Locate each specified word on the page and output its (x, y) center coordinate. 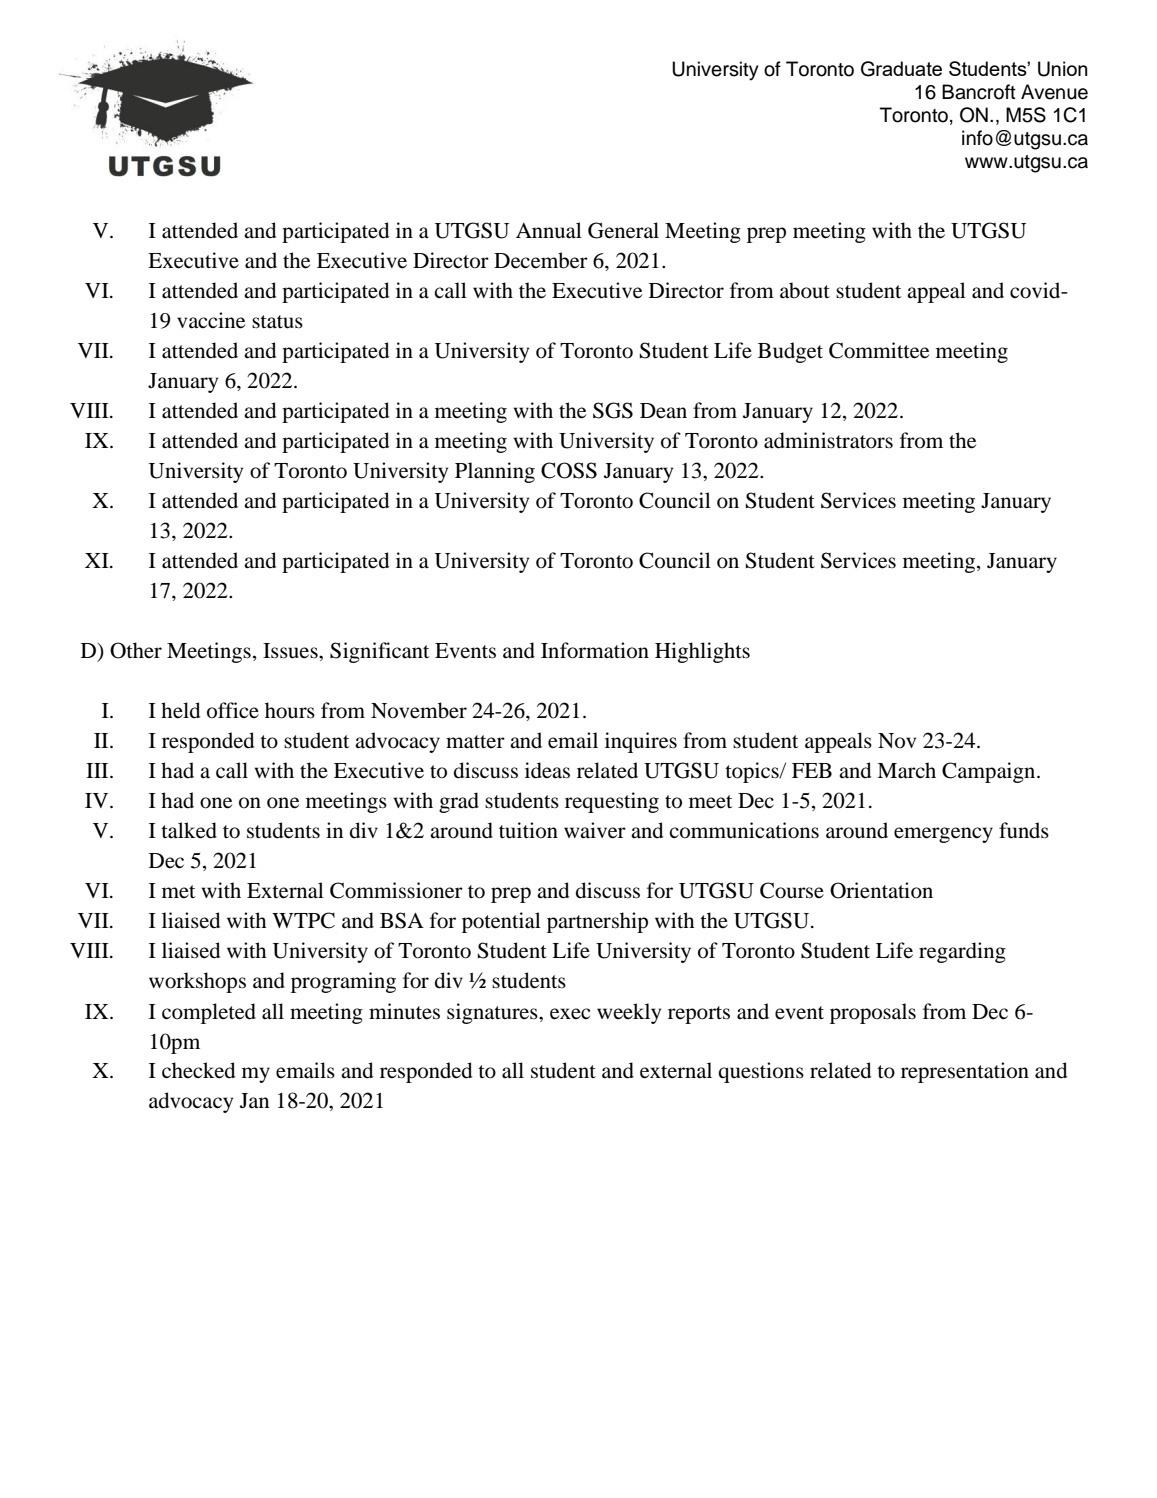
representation (965, 1072)
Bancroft (979, 92)
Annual (549, 230)
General (623, 230)
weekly (629, 1013)
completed (209, 1013)
